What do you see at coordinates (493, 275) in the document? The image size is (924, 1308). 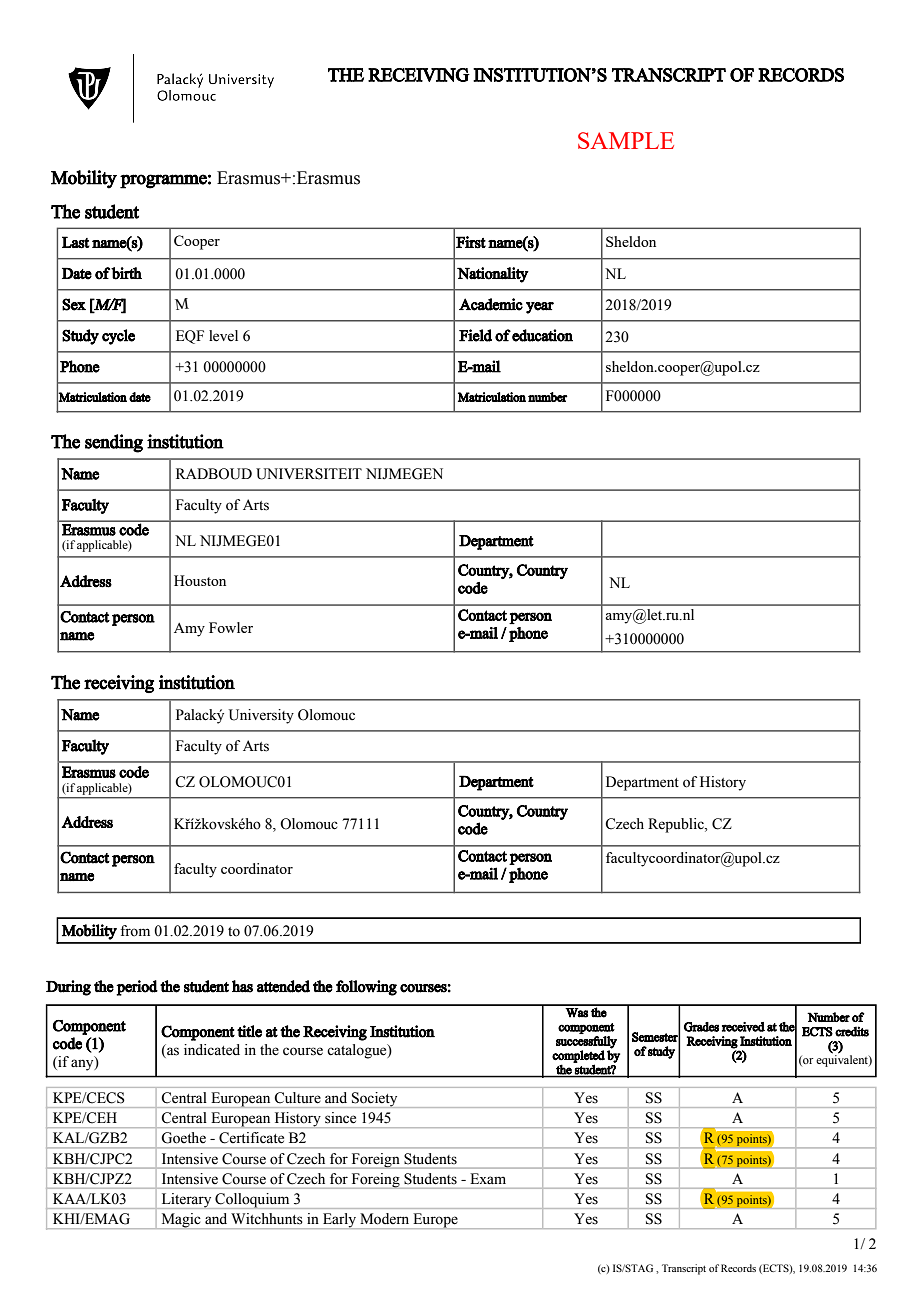 I see `Nationality` at bounding box center [493, 275].
